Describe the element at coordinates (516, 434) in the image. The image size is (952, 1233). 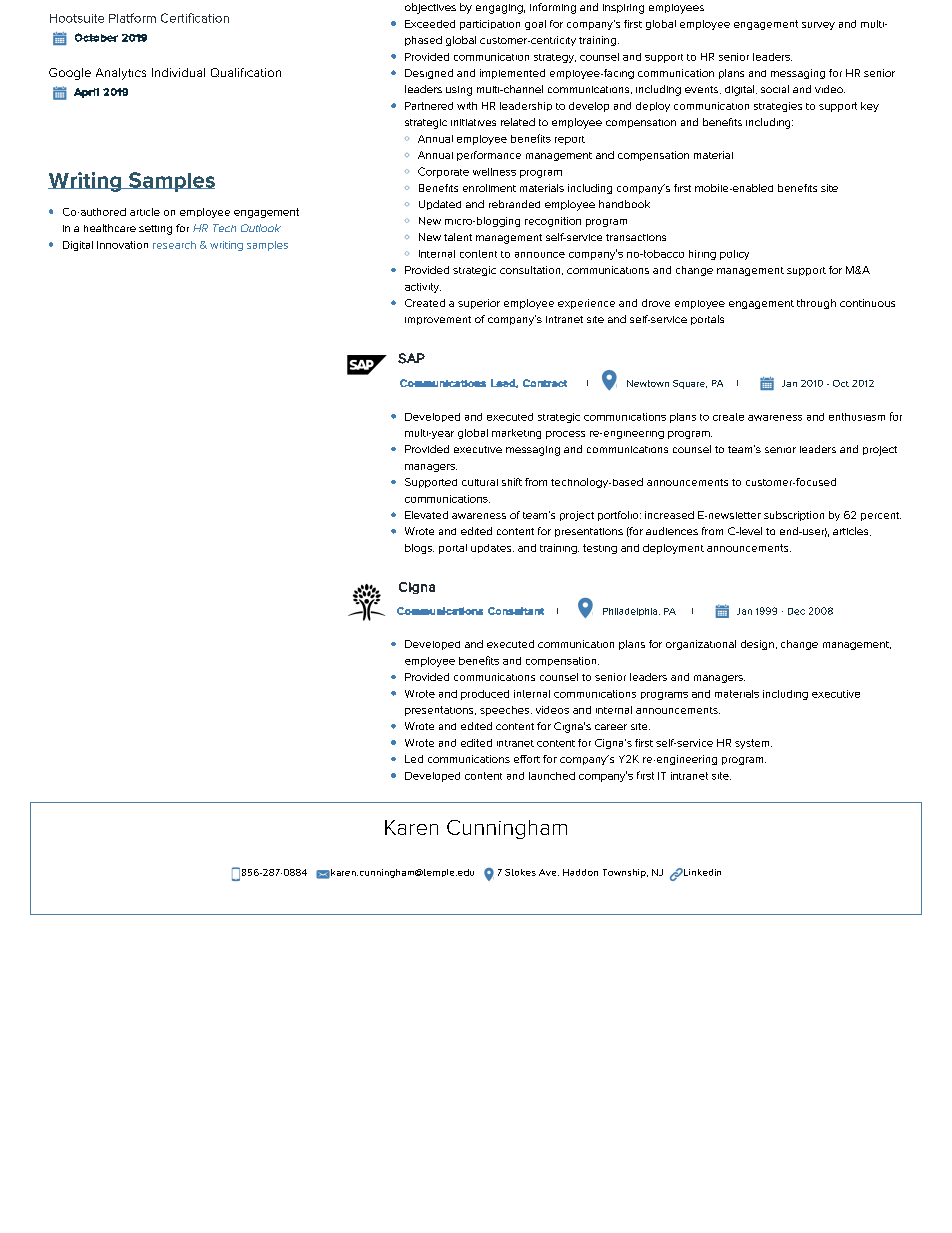
I see `marketing` at that location.
